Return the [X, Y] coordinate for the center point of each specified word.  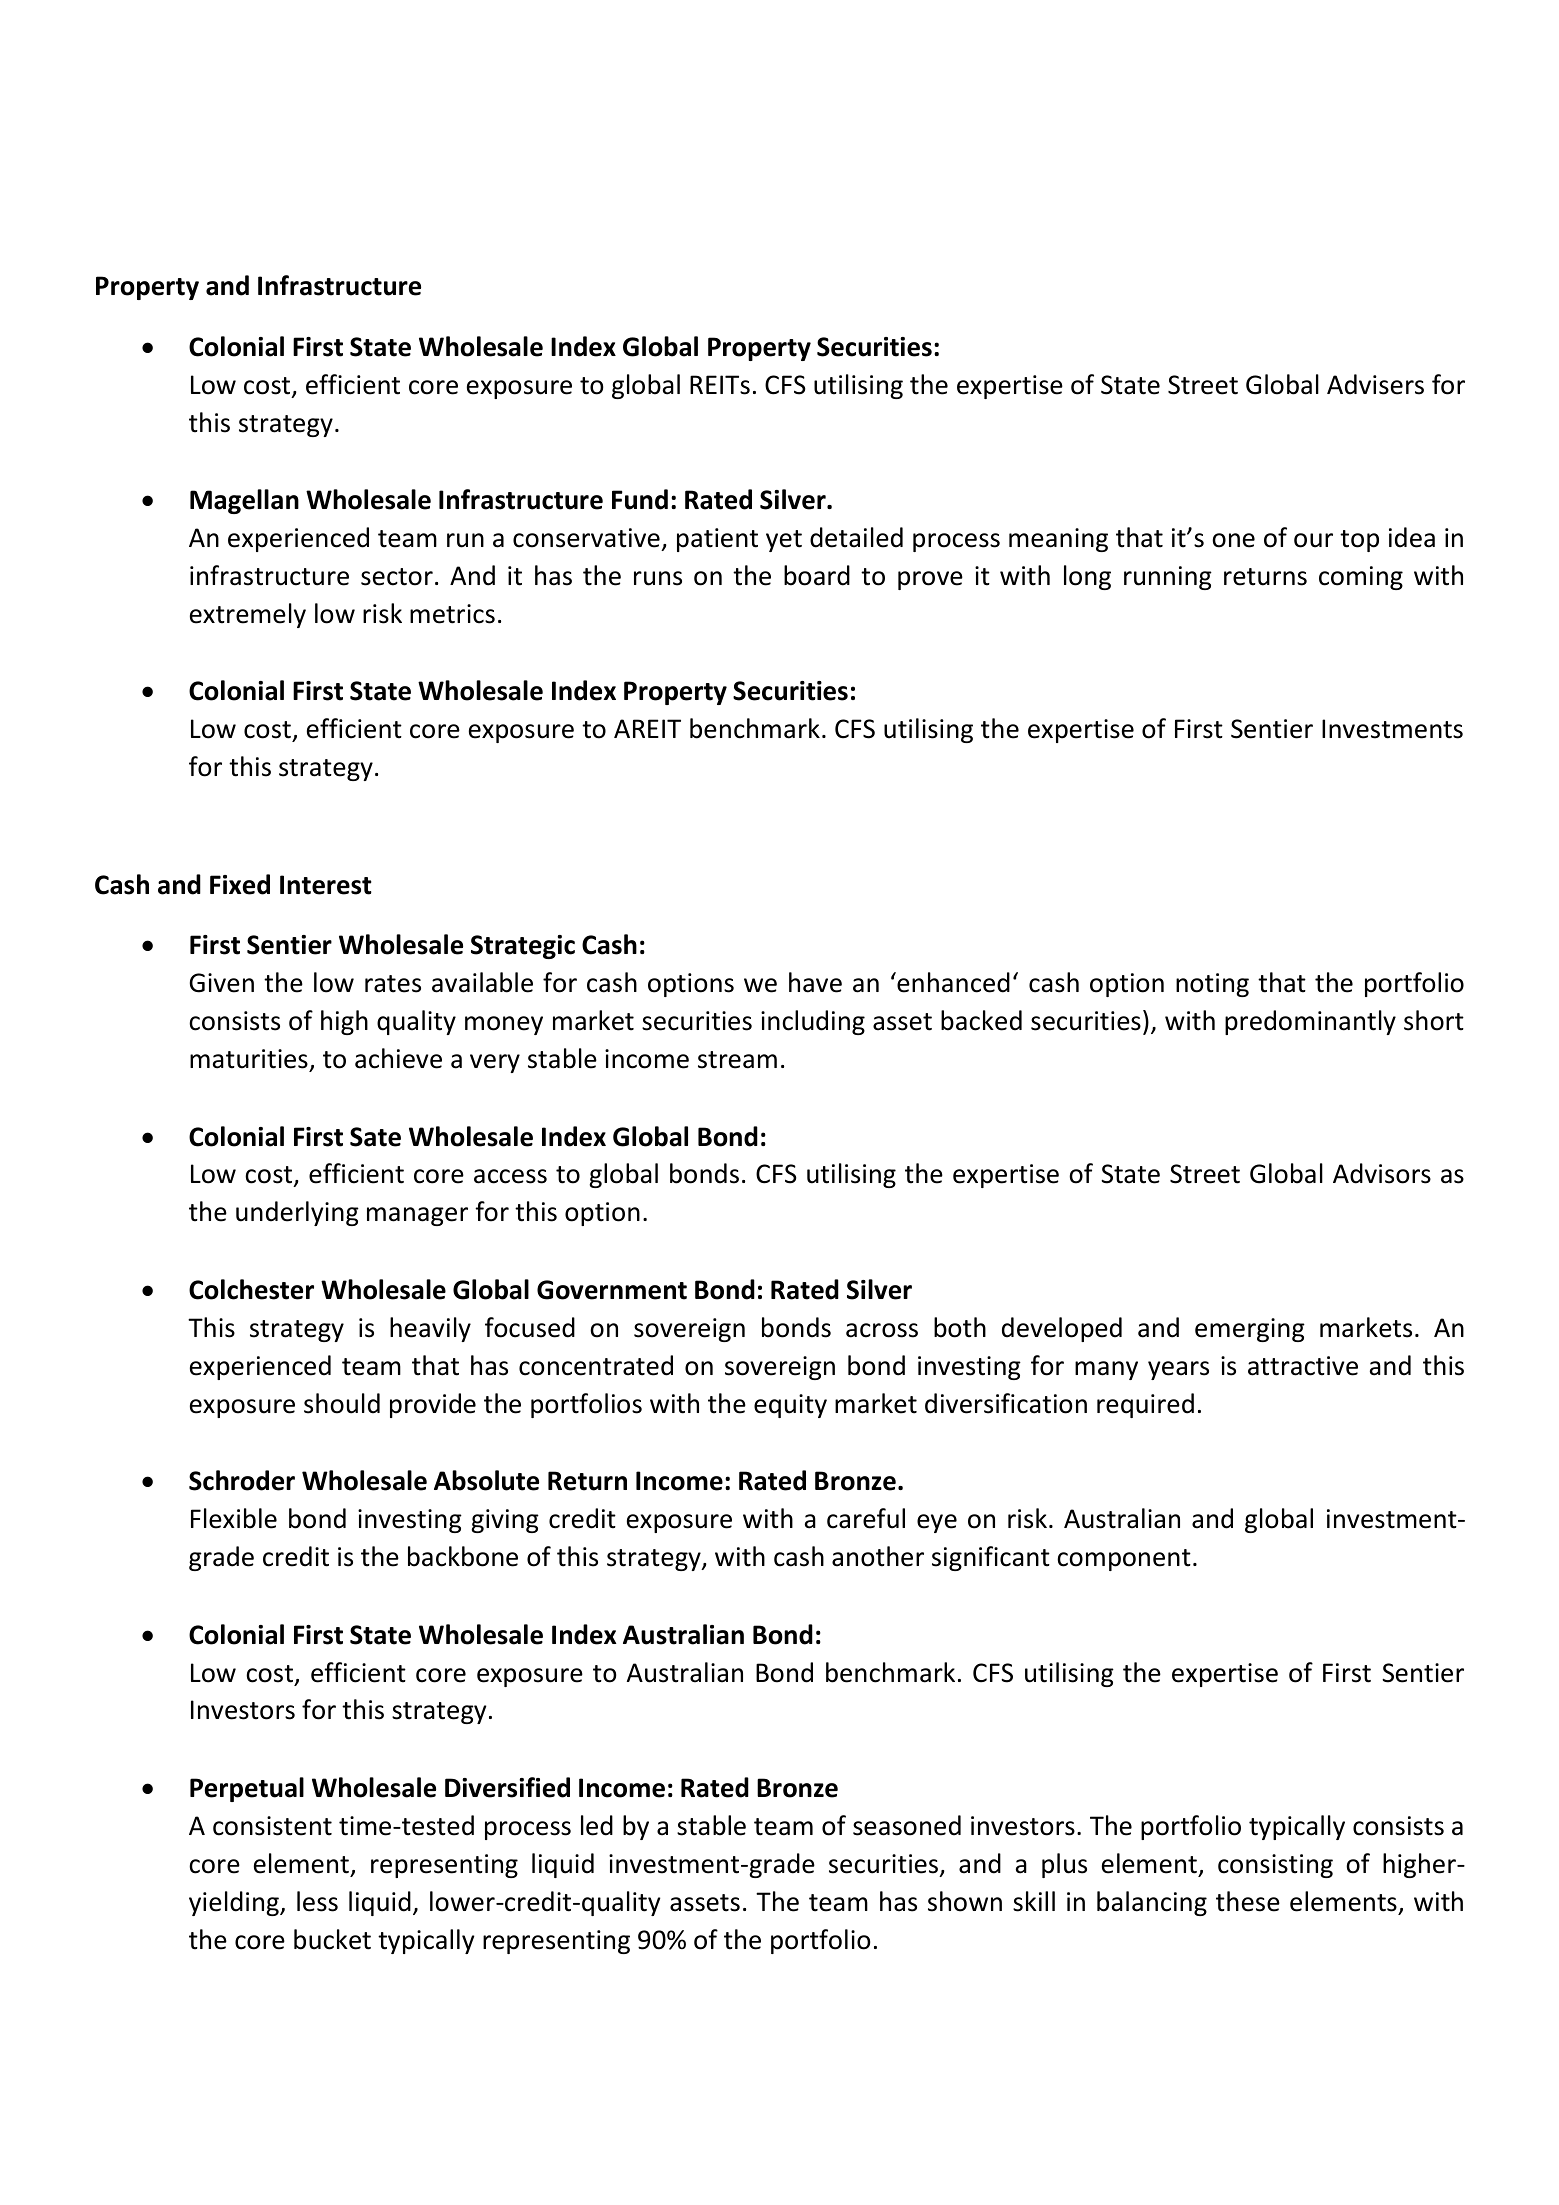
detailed [856, 537]
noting [1212, 985]
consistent [272, 1826]
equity [790, 1406]
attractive [1303, 1366]
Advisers [1375, 384]
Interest [326, 885]
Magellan [244, 501]
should [342, 1403]
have [815, 982]
